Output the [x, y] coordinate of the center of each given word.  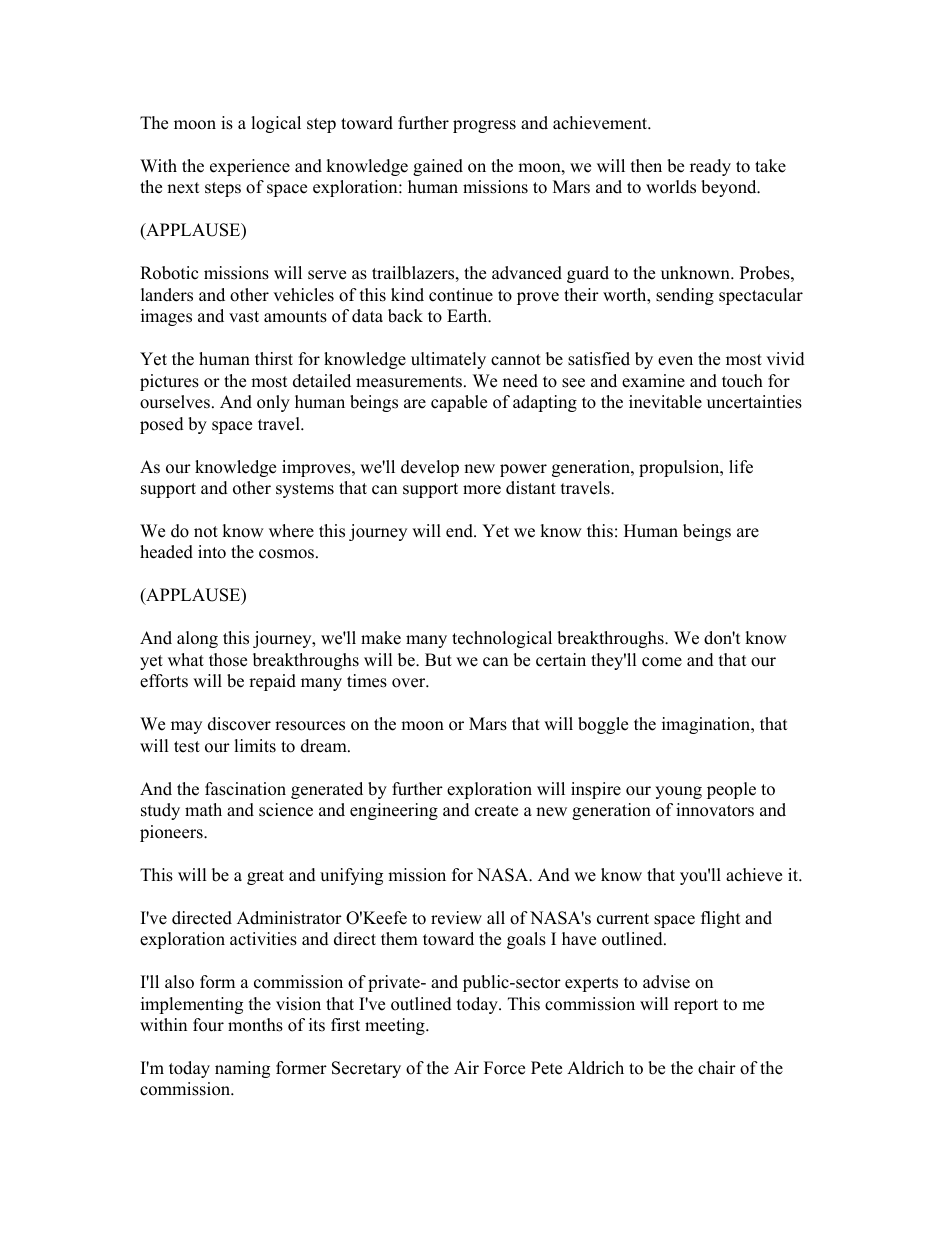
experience [250, 167]
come [662, 662]
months [255, 1025]
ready [710, 167]
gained [438, 167]
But [438, 660]
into [212, 552]
